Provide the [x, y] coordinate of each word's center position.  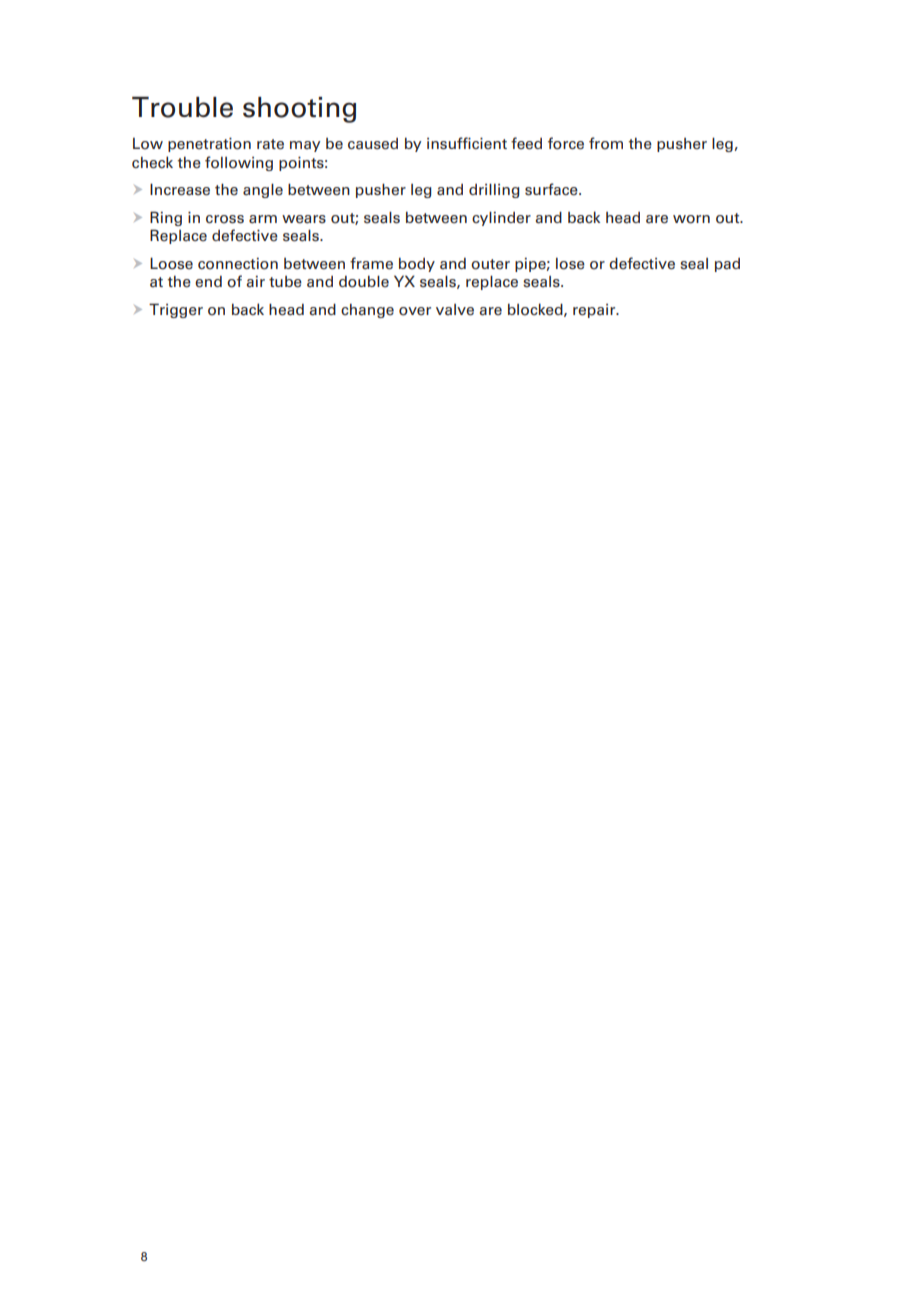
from [606, 143]
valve [455, 310]
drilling [494, 191]
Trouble [182, 107]
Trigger [176, 310]
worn [691, 219]
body [417, 264]
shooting [299, 110]
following [239, 163]
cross [225, 219]
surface [552, 189]
